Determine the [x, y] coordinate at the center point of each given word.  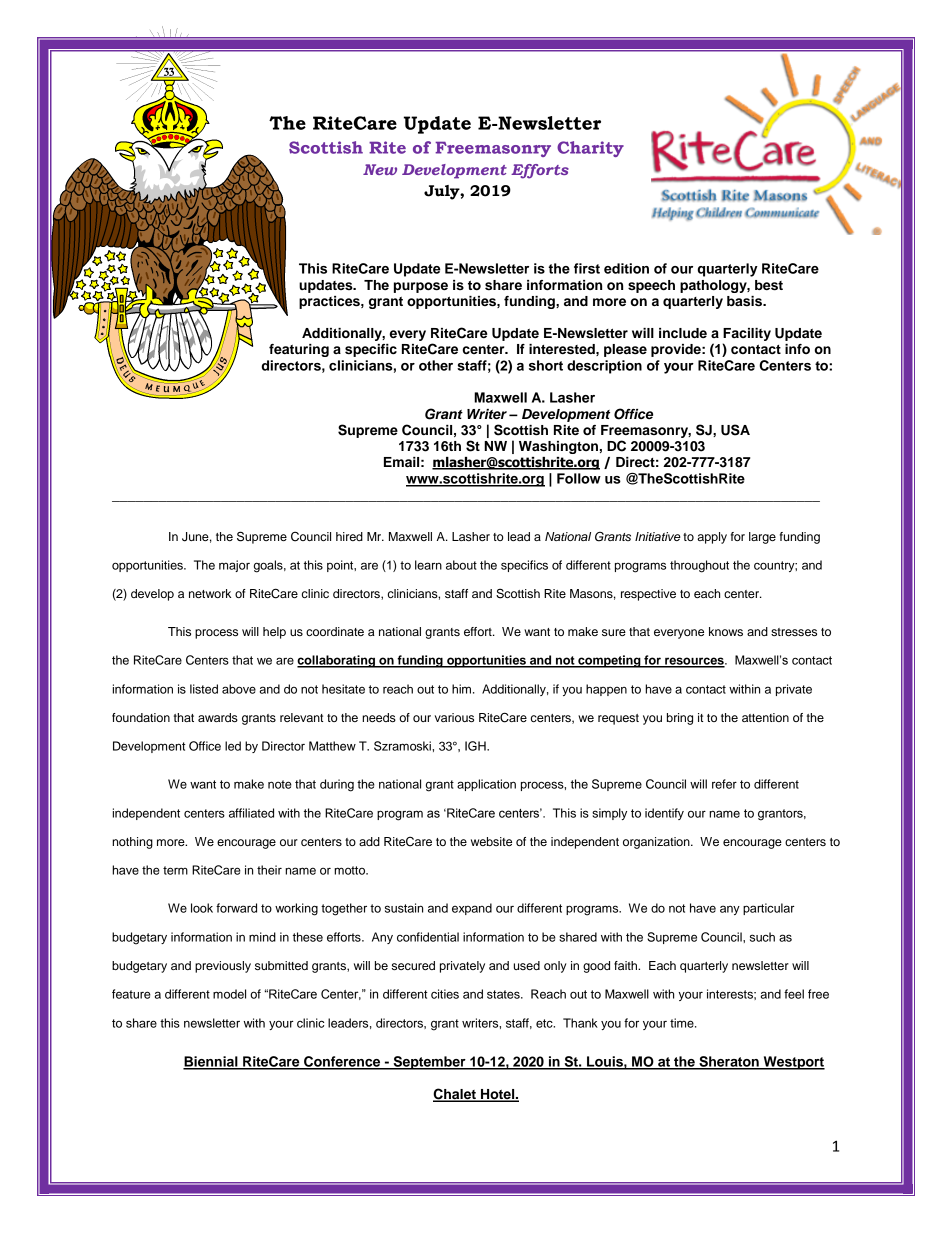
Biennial [211, 1062]
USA [735, 430]
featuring [299, 350]
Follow [579, 478]
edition [626, 268]
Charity [590, 149]
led [233, 746]
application [486, 785]
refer [724, 784]
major [234, 566]
